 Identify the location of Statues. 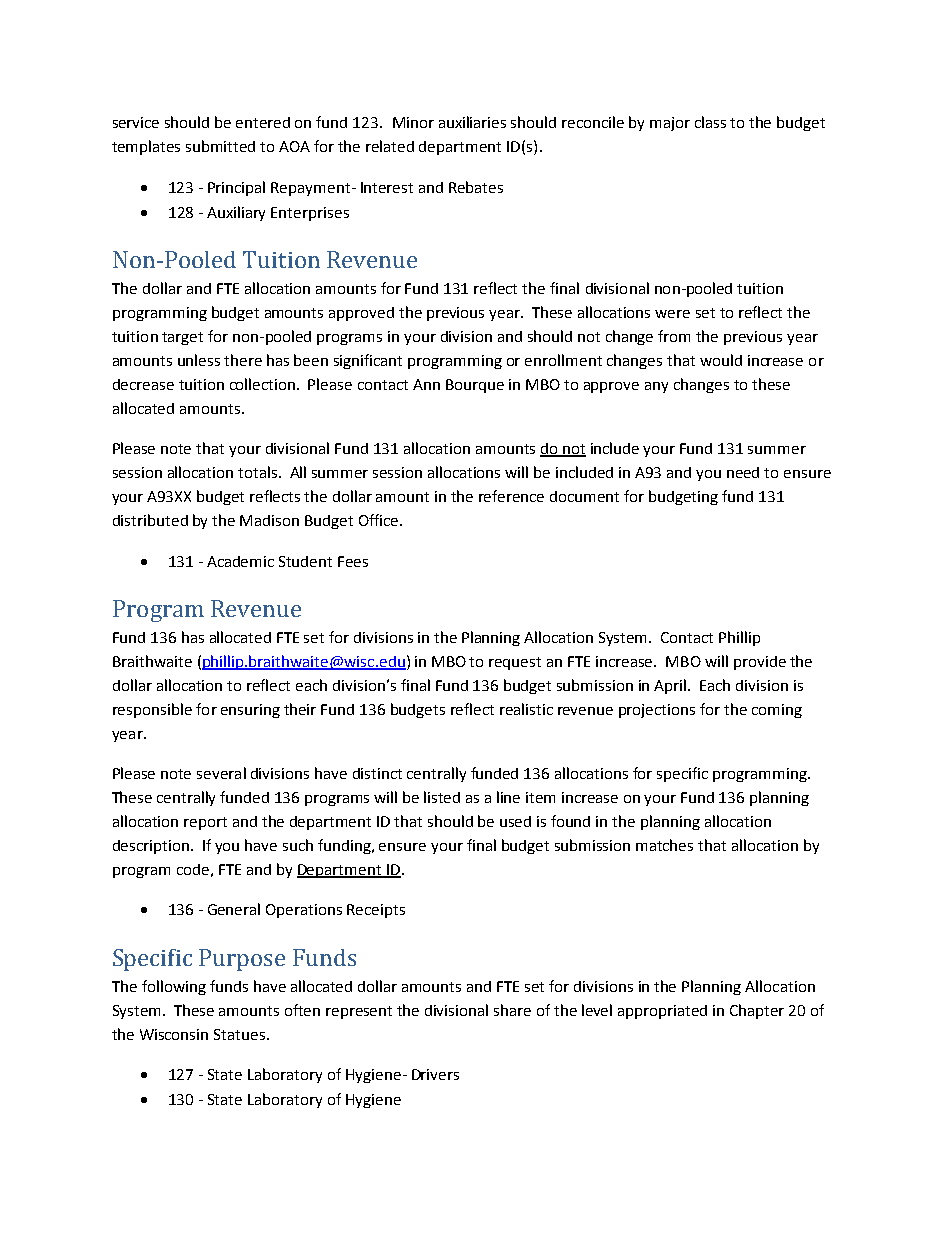
(239, 1034).
